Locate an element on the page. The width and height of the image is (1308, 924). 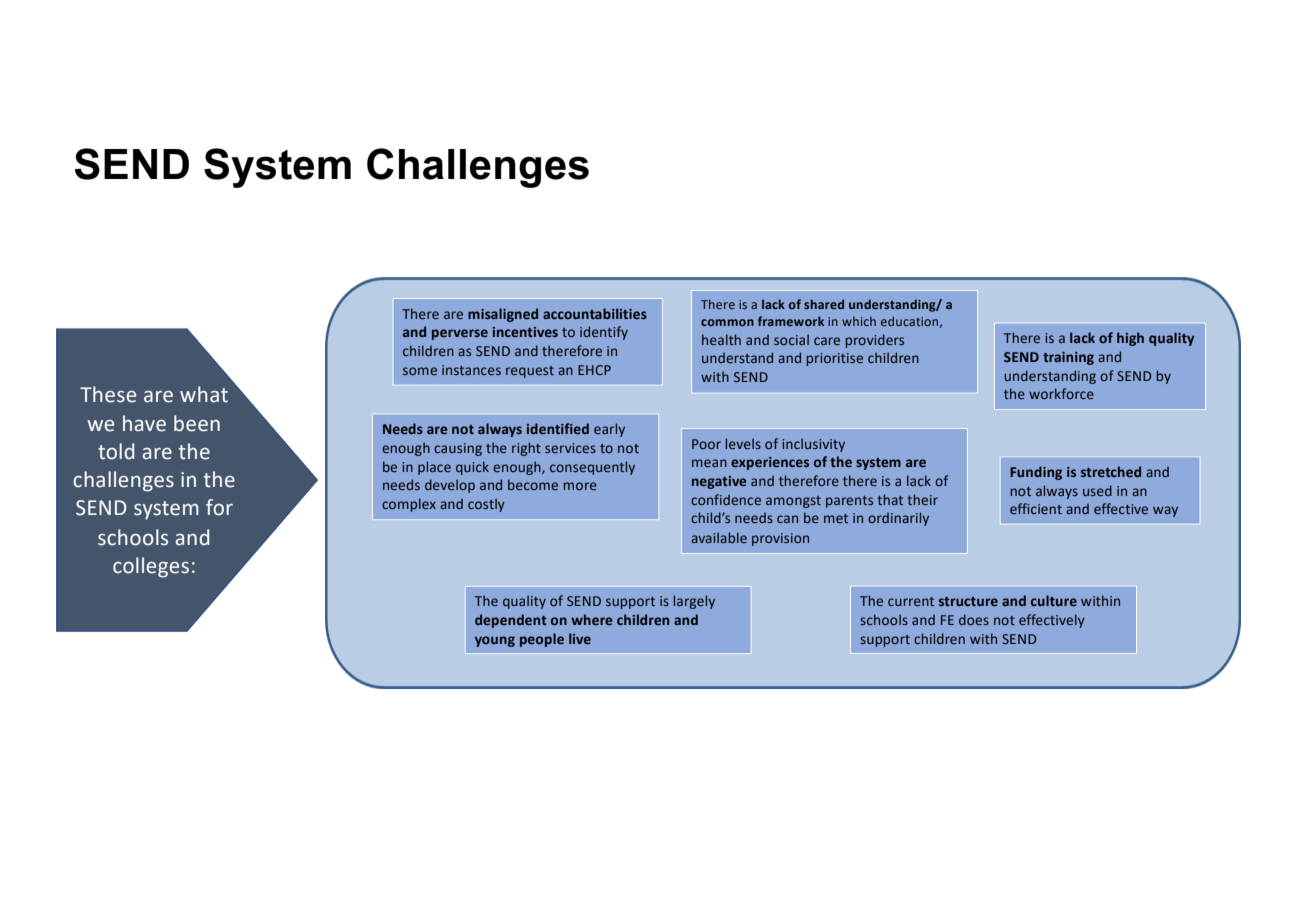
early is located at coordinates (609, 430).
